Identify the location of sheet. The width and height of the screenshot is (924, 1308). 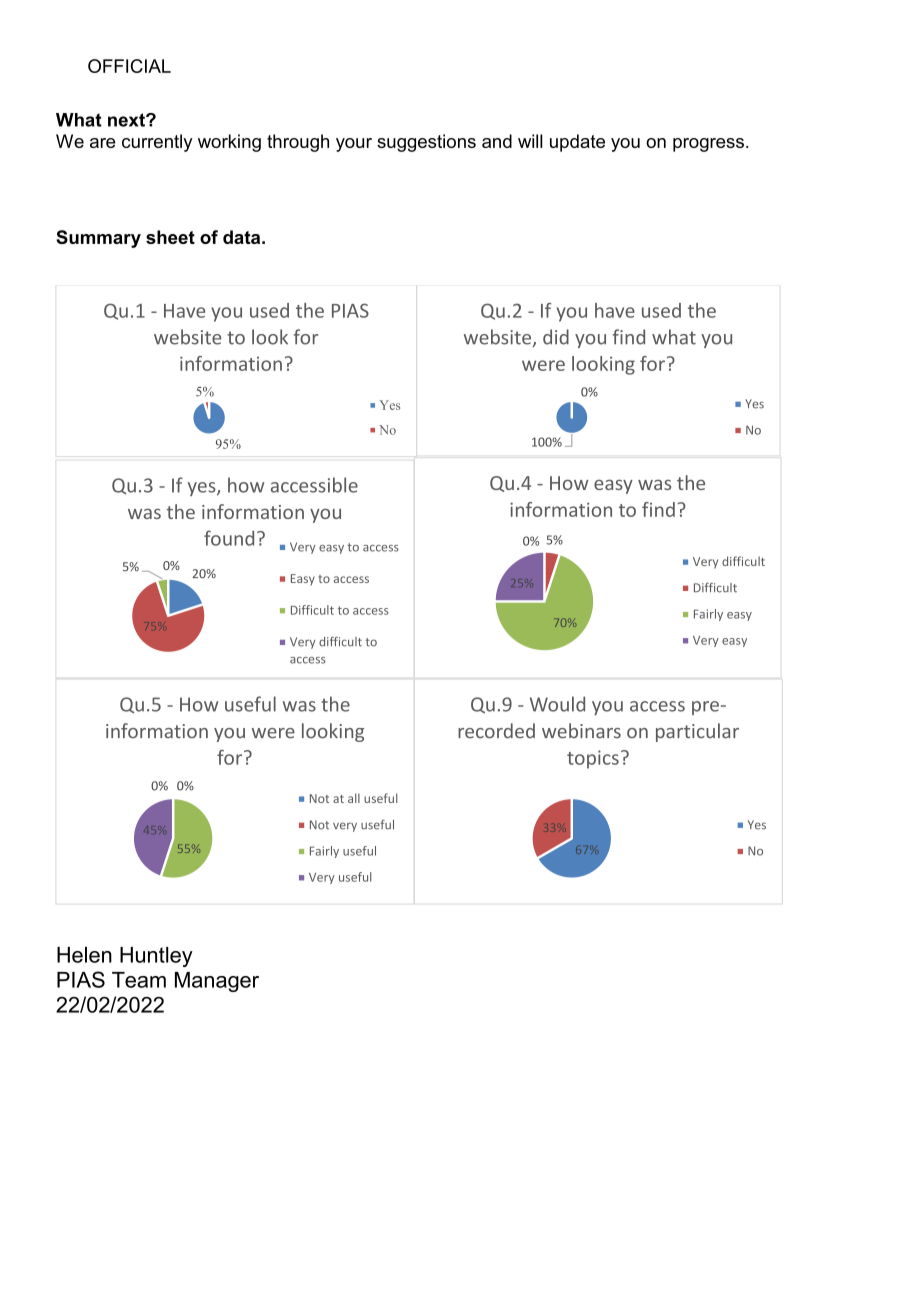
(170, 237).
